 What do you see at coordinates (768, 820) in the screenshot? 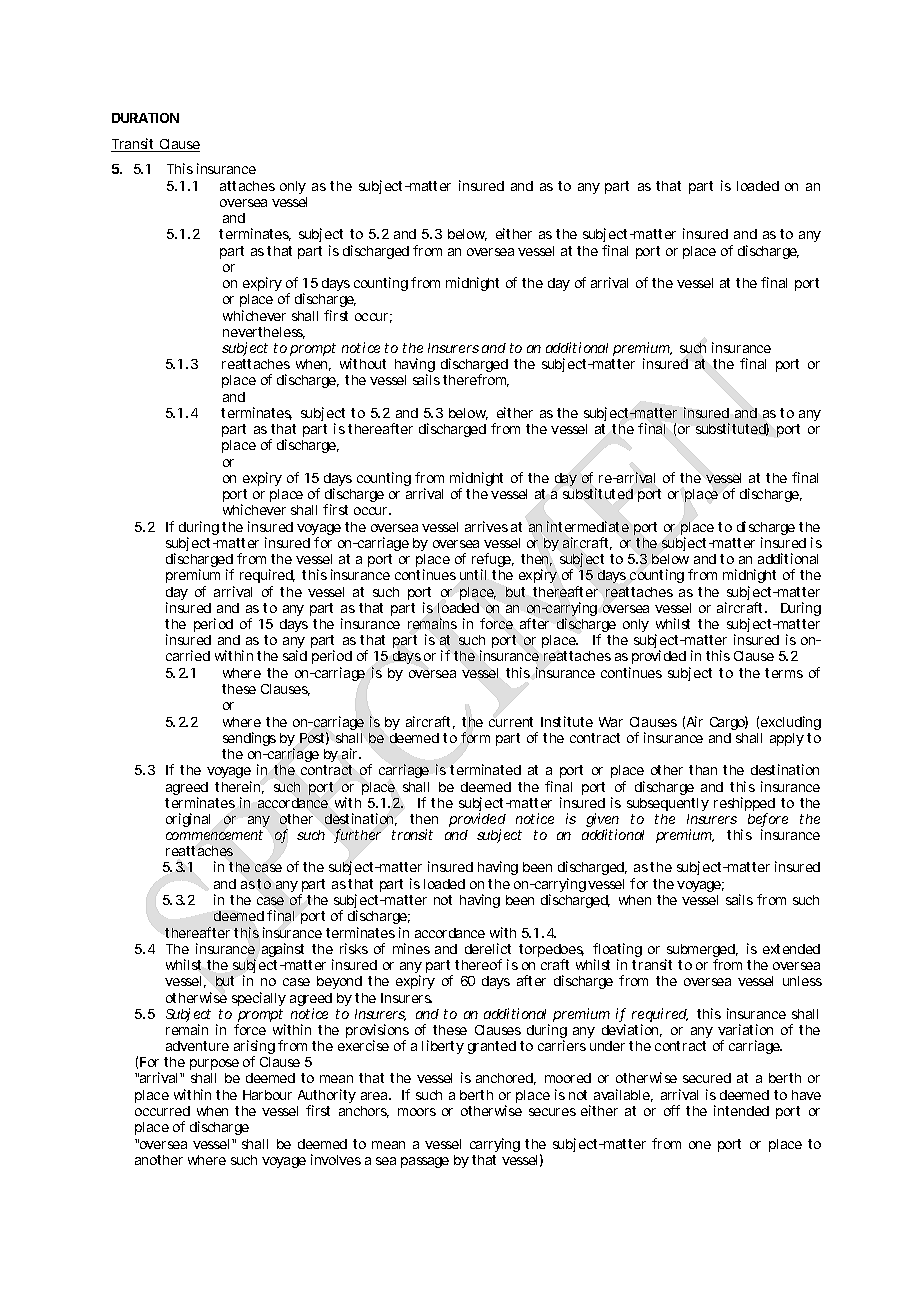
I see `before` at bounding box center [768, 820].
